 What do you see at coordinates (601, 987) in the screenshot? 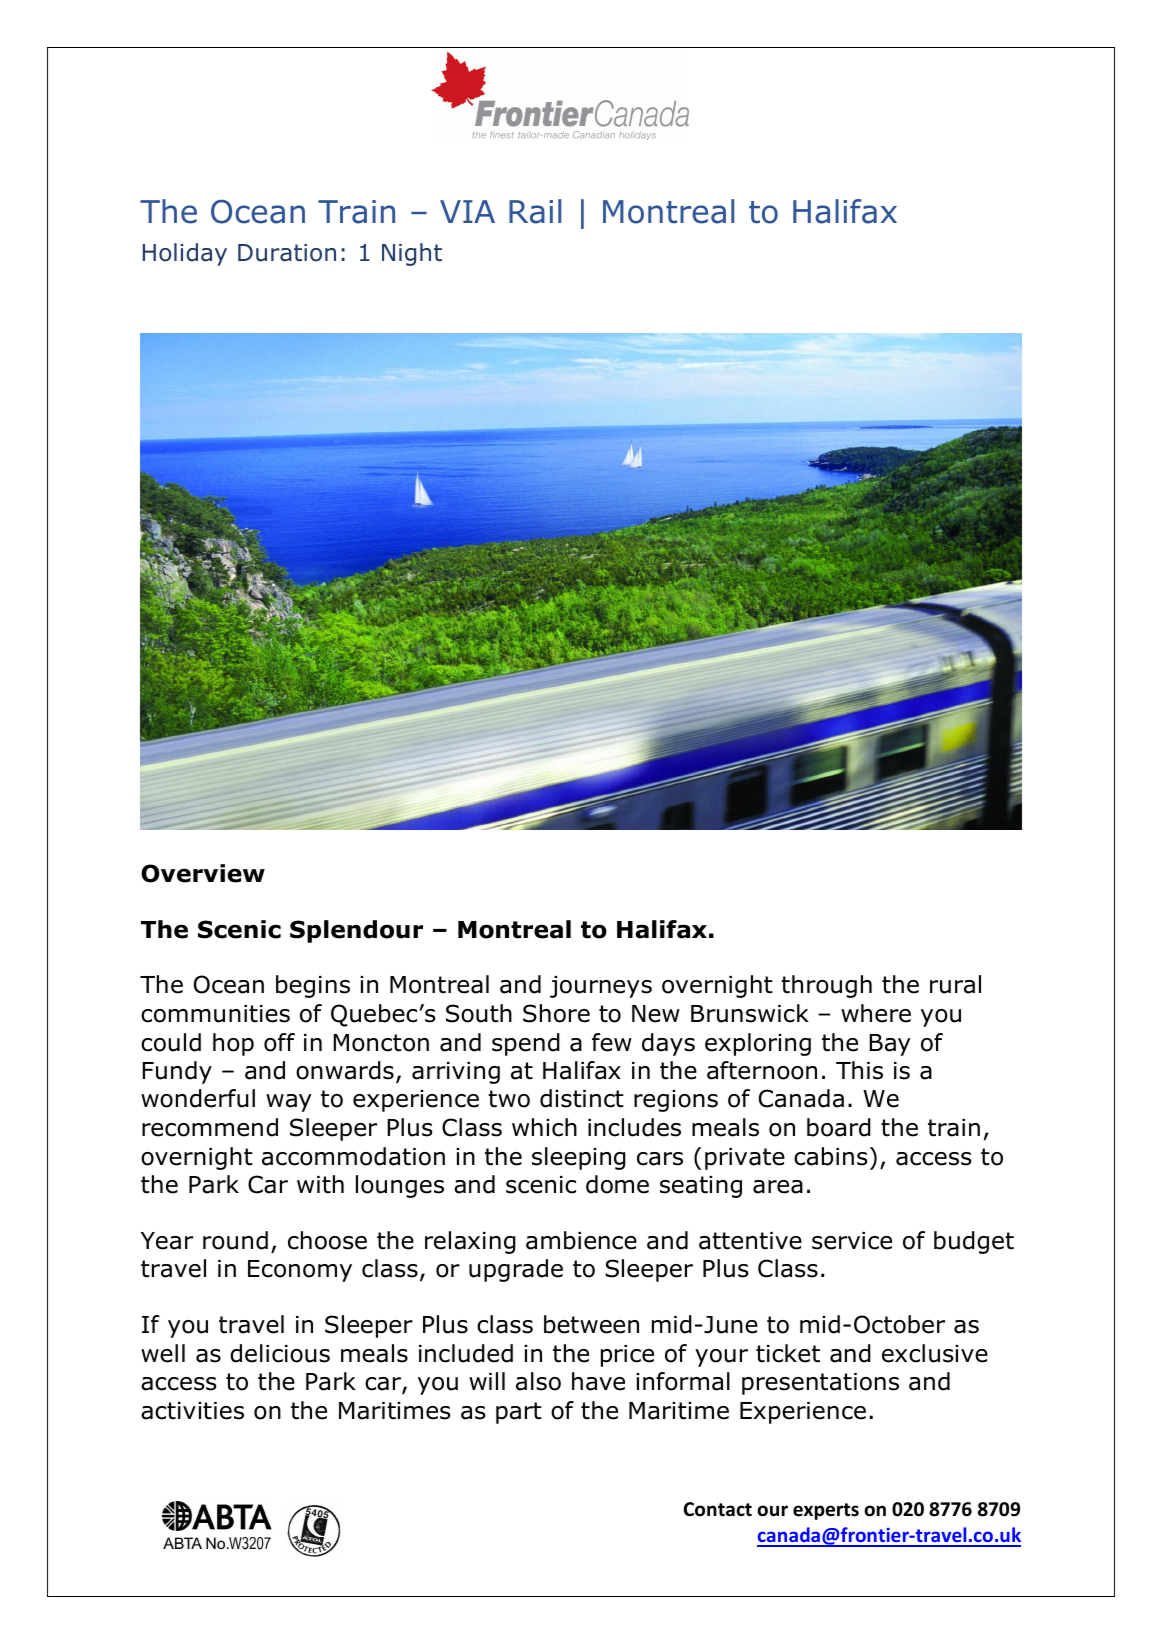
I see `journeys` at bounding box center [601, 987].
